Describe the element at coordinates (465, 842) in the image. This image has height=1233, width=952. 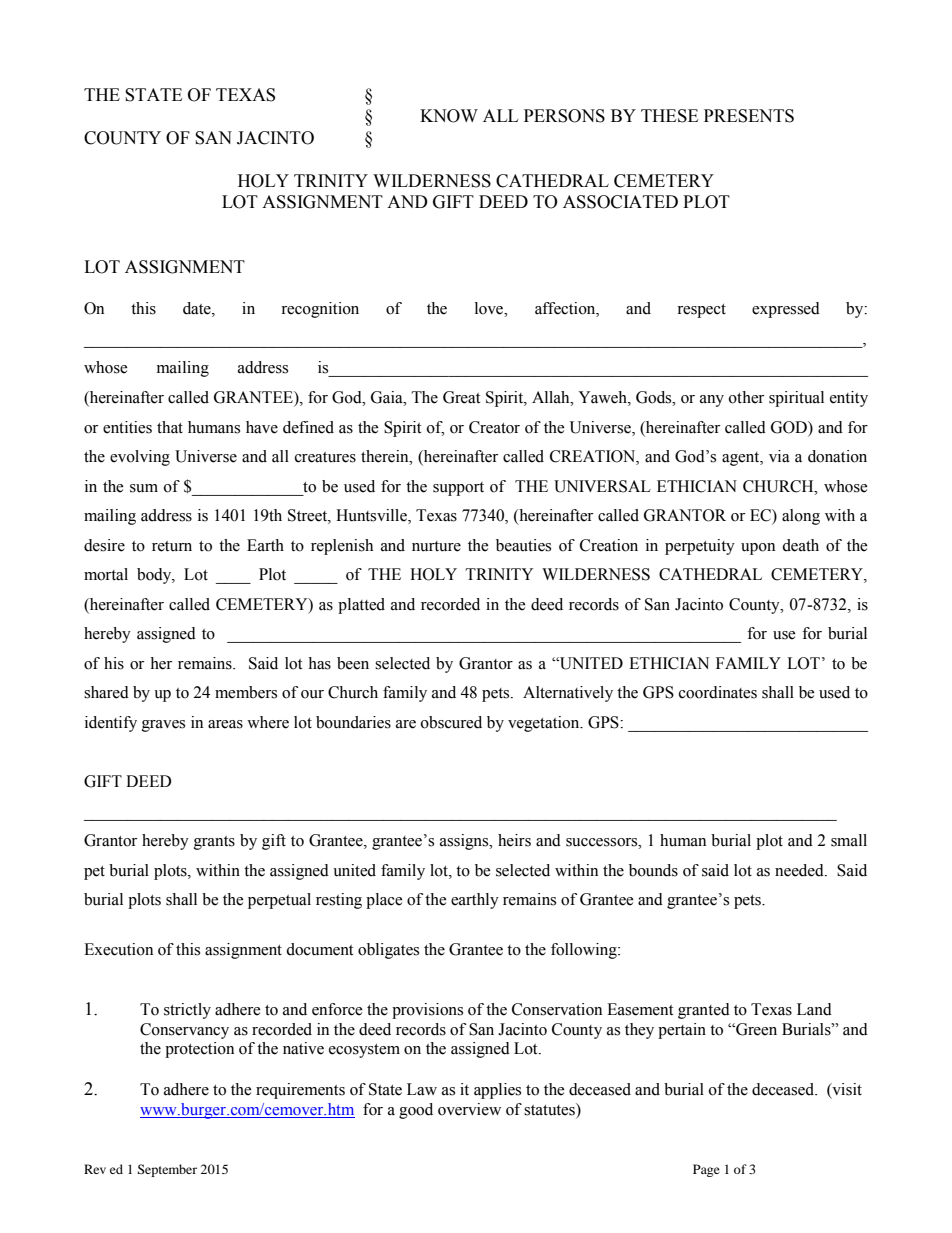
I see `assigns` at that location.
